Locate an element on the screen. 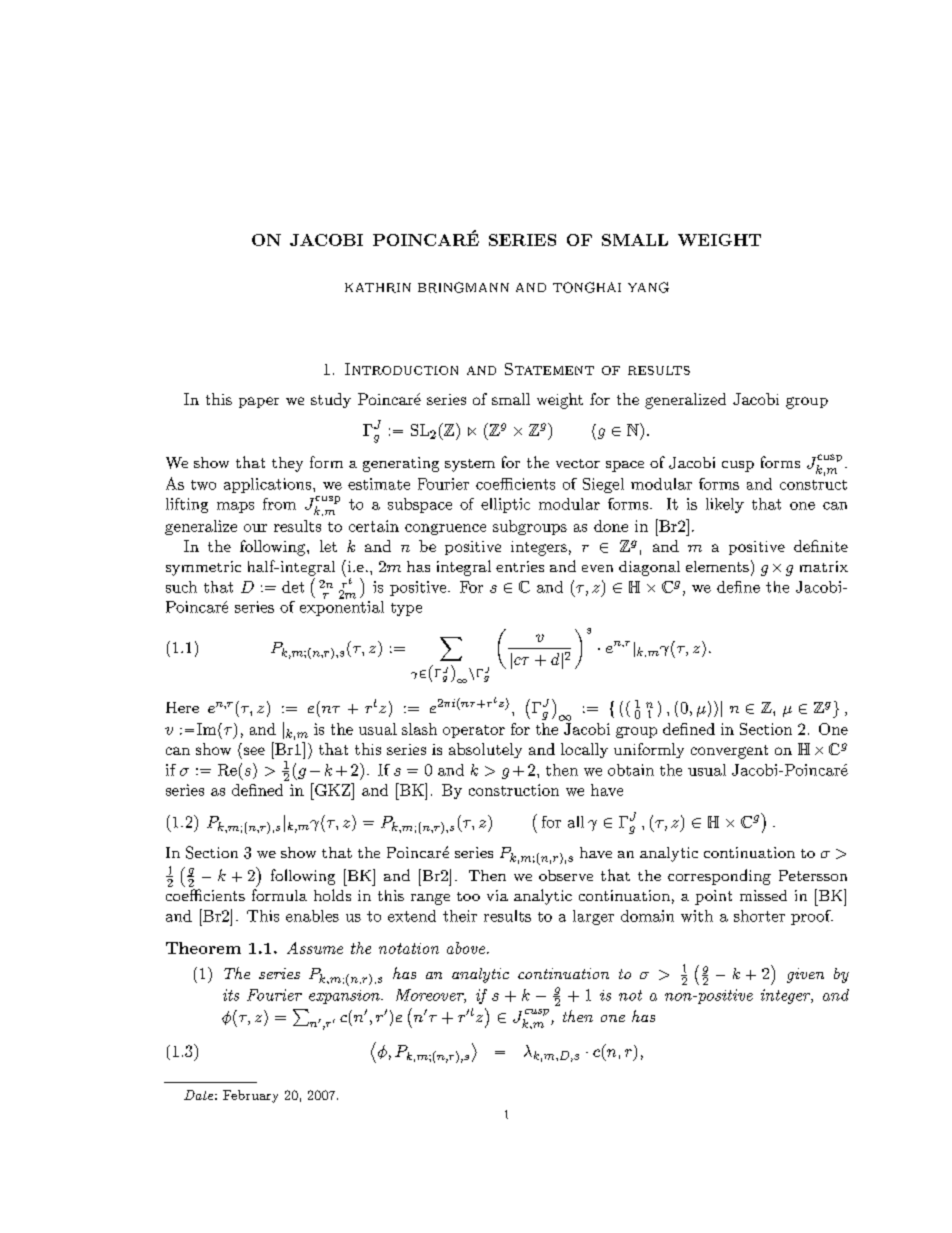  February is located at coordinates (250, 1096).
